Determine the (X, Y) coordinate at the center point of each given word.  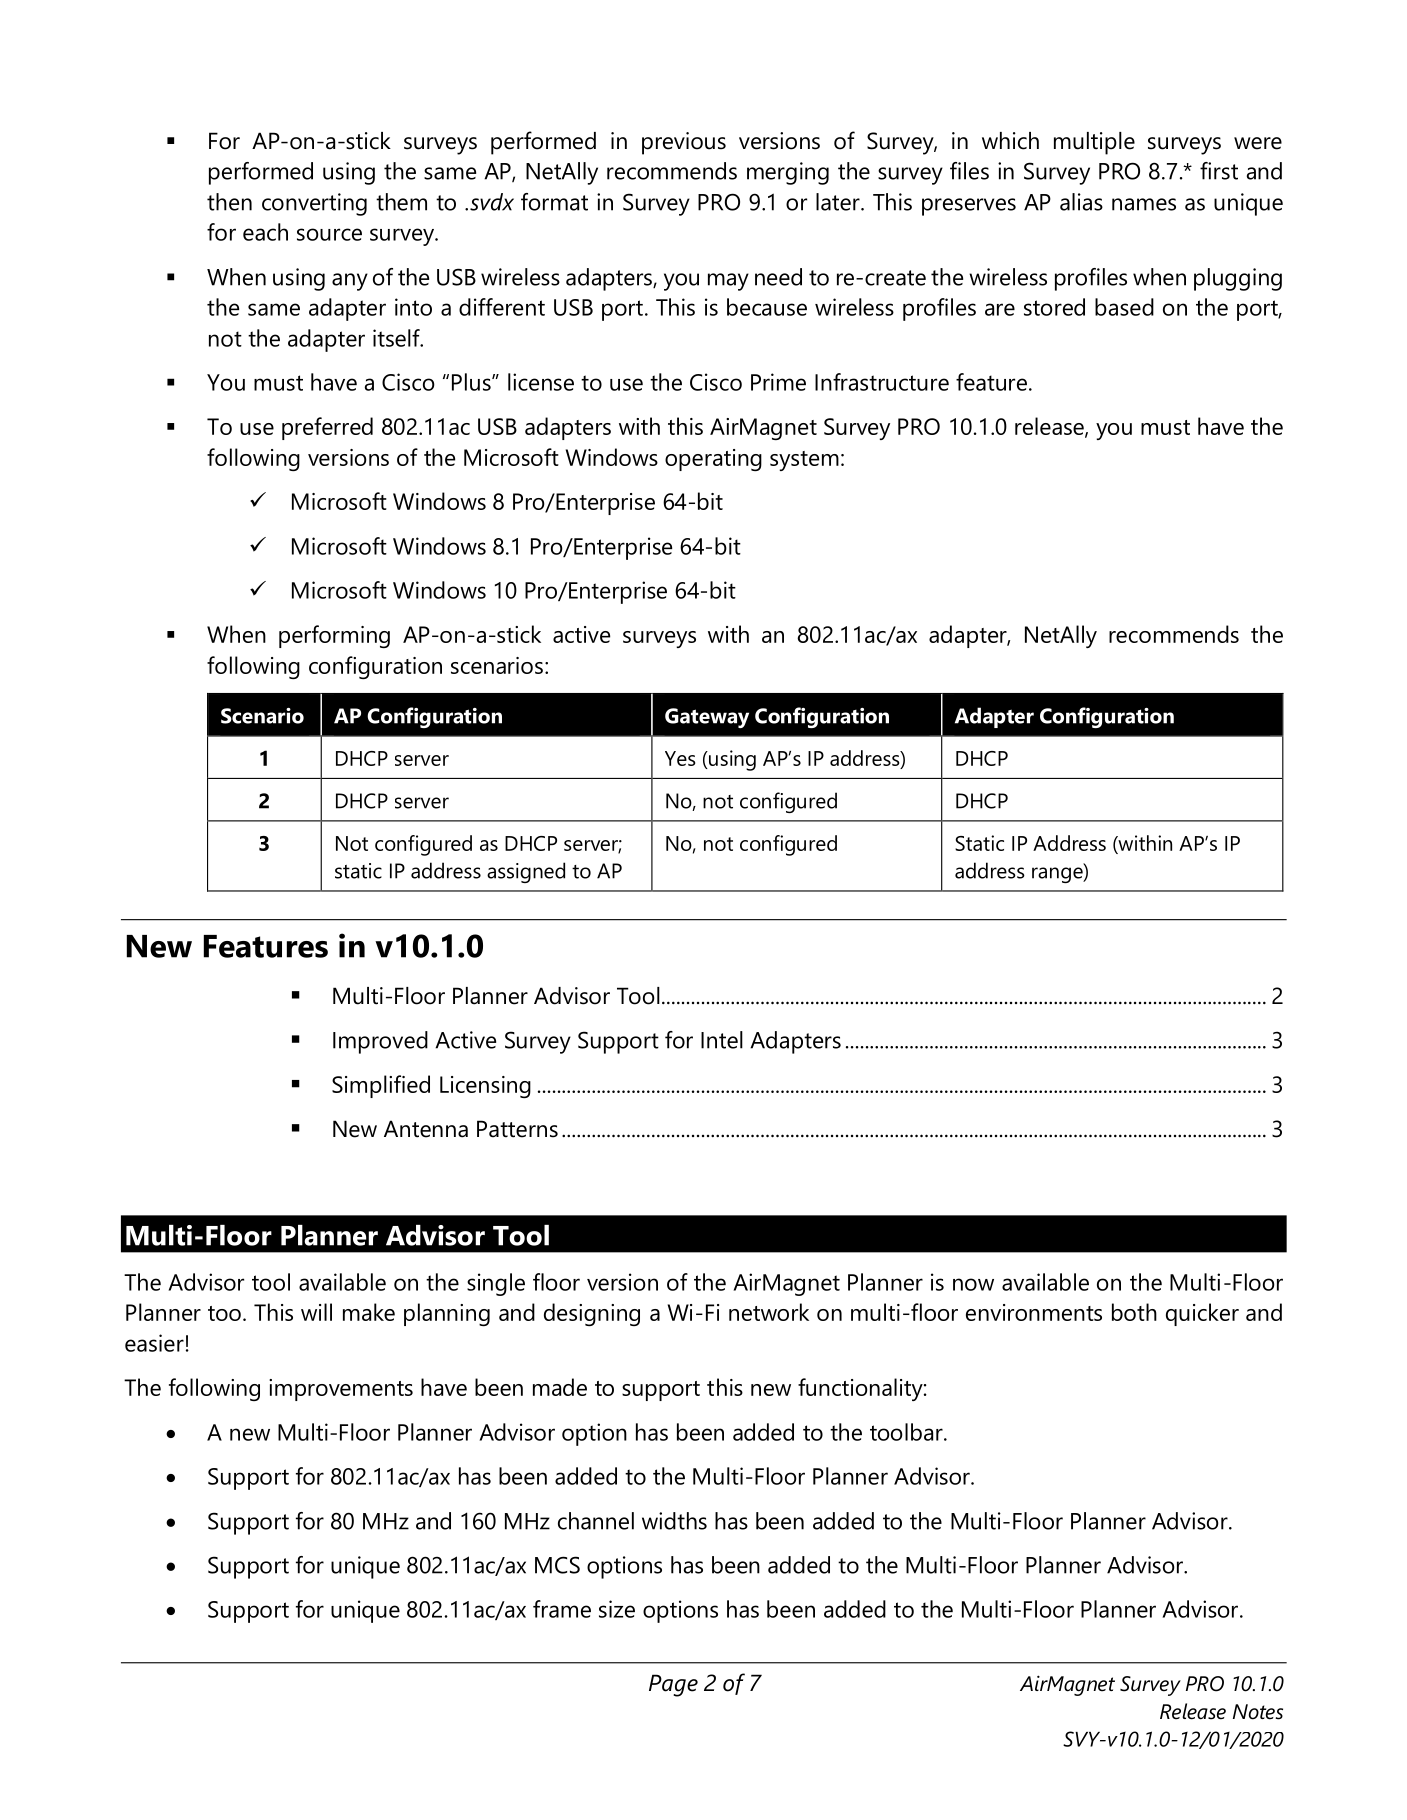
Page (673, 1685)
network (769, 1312)
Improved (380, 1042)
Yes (680, 758)
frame (562, 1609)
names (1144, 204)
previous (684, 143)
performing (334, 636)
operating (713, 460)
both (1134, 1312)
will (316, 1312)
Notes (1258, 1712)
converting (314, 204)
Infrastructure (882, 382)
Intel (722, 1040)
